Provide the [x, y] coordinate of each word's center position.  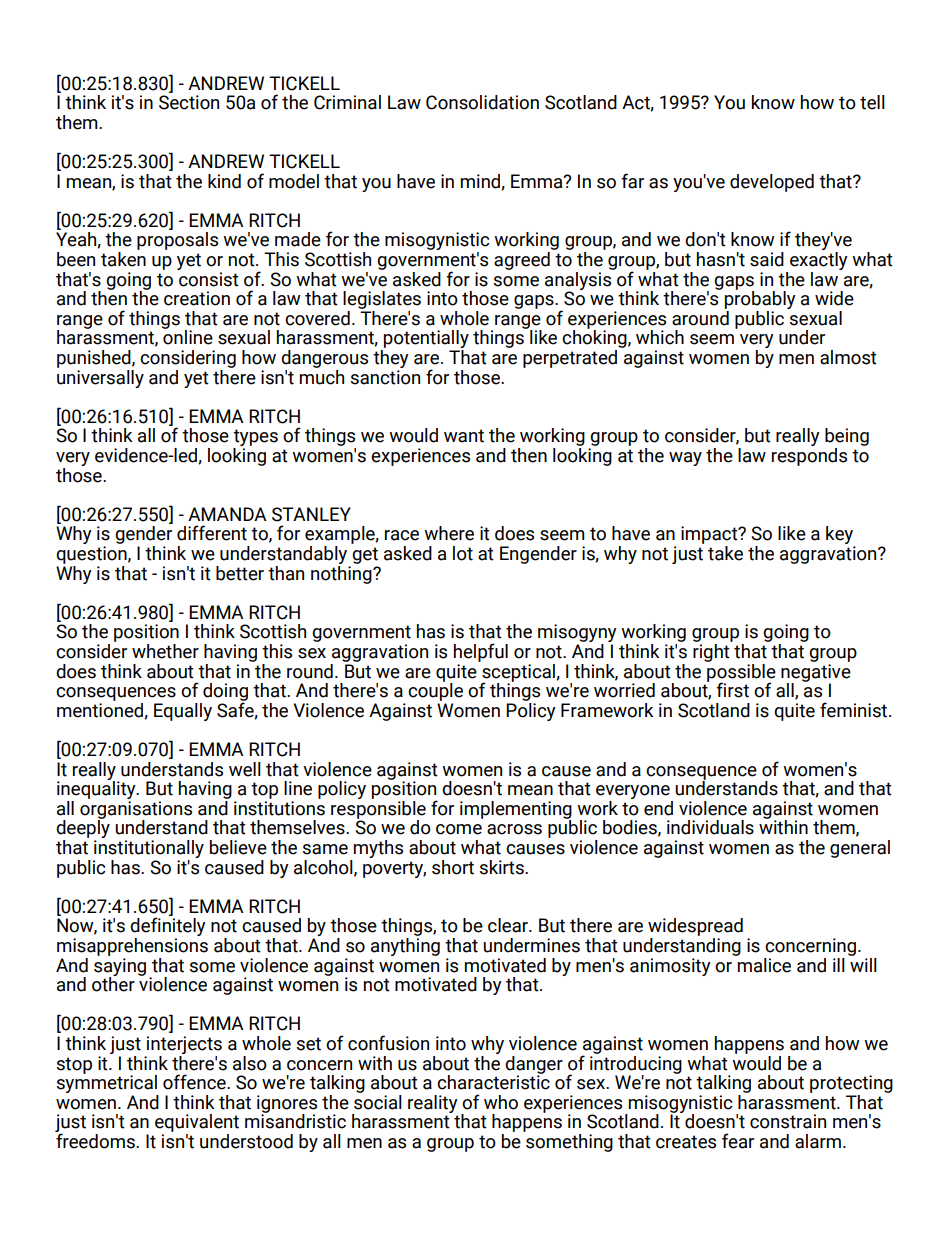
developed [772, 183]
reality [433, 1104]
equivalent [197, 1124]
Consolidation [482, 102]
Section [189, 102]
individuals [710, 827]
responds [809, 457]
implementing [516, 811]
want [464, 436]
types [255, 439]
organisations [136, 811]
